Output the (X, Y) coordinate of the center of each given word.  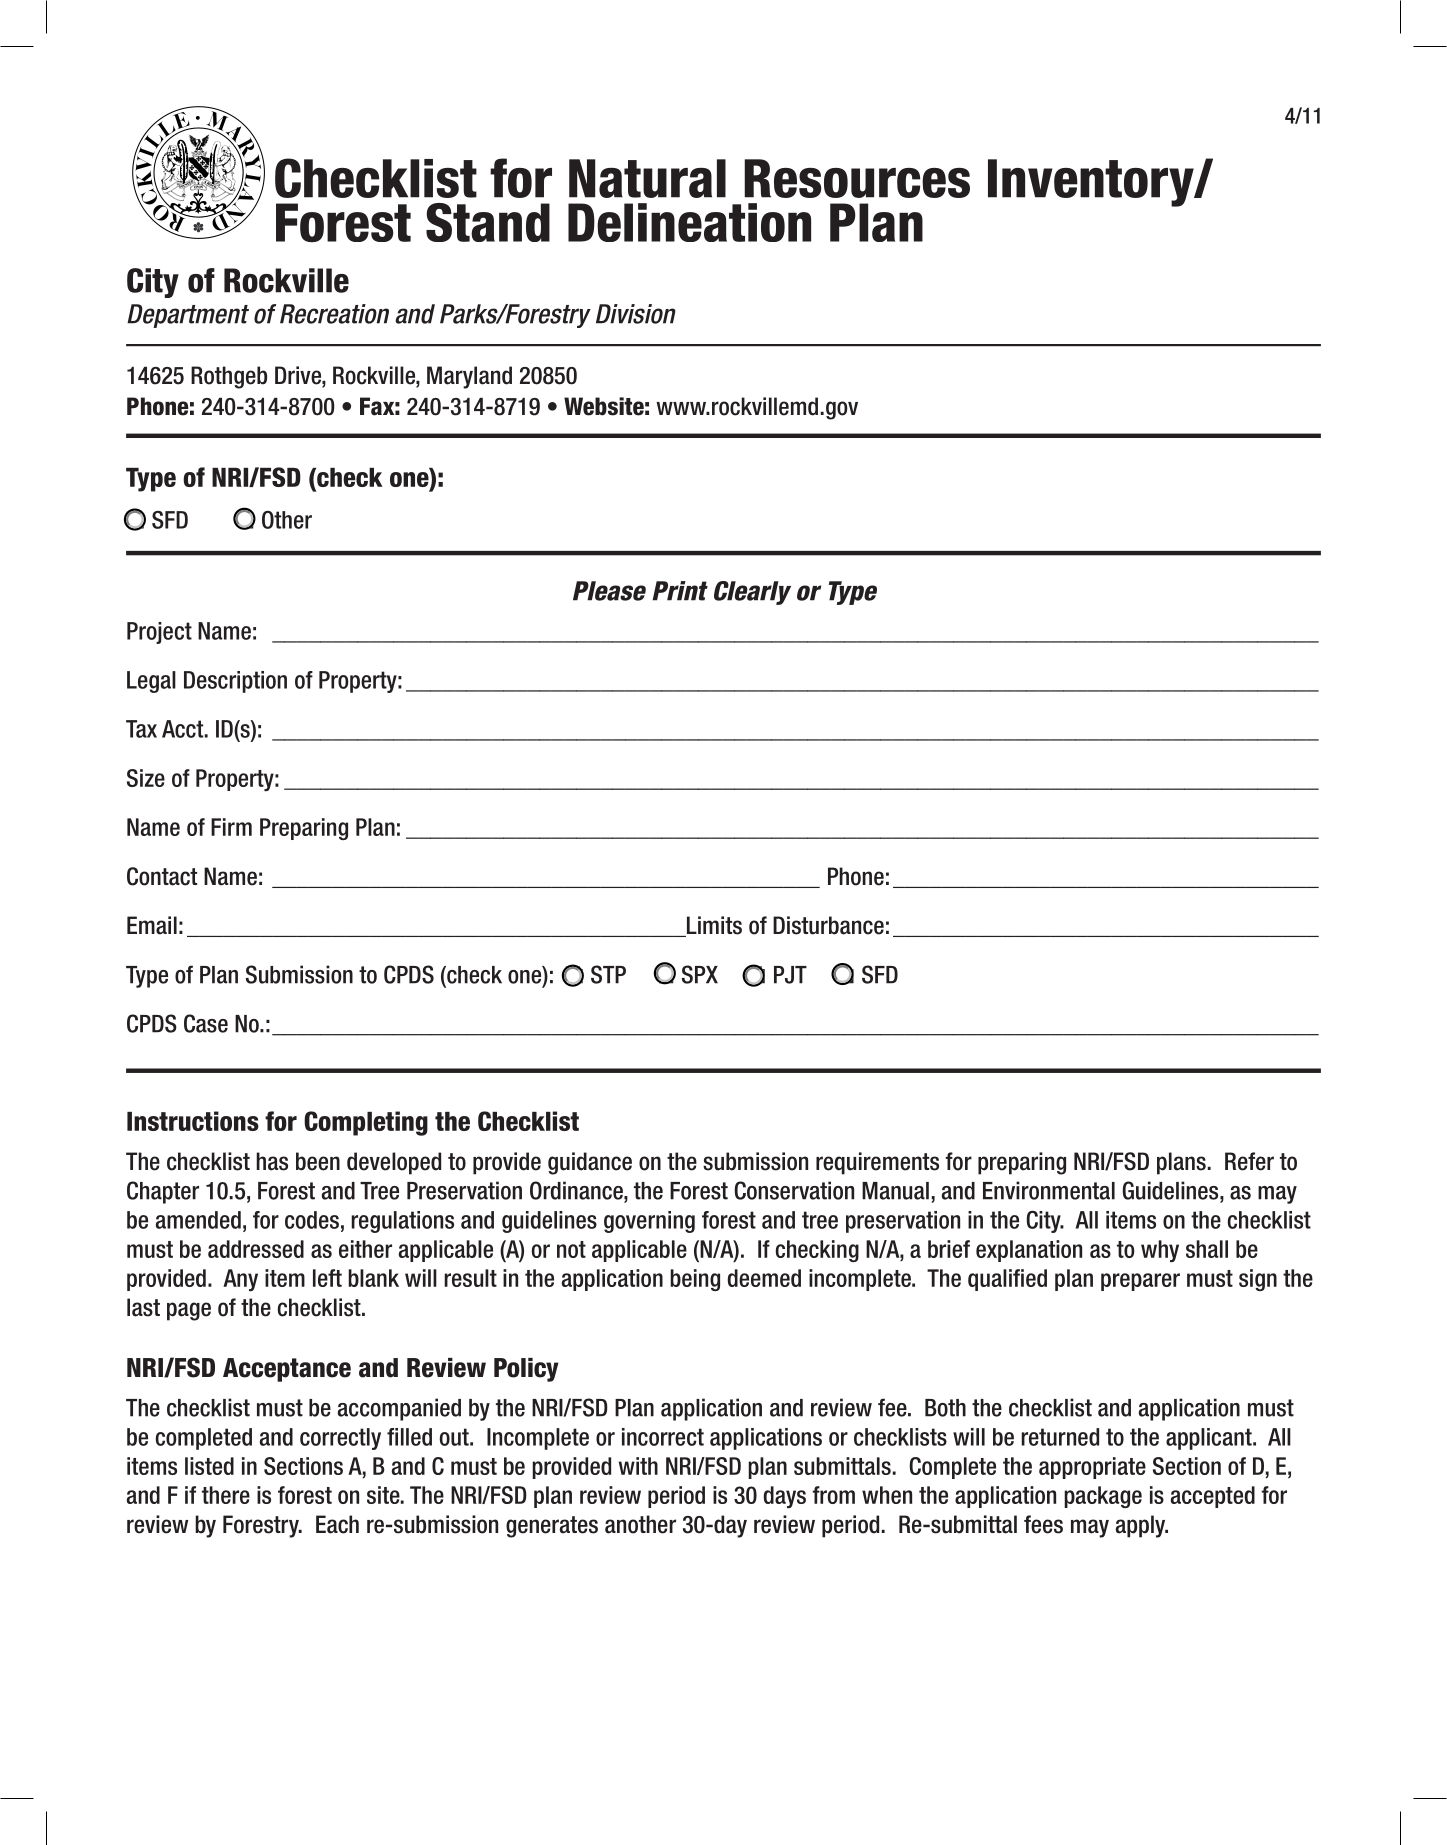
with (638, 1466)
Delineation (689, 222)
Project (159, 633)
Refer (1249, 1161)
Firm (231, 827)
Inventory (1092, 183)
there (226, 1495)
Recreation (334, 314)
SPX (700, 974)
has (272, 1161)
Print (680, 591)
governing (649, 1222)
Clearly (752, 593)
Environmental (1049, 1190)
